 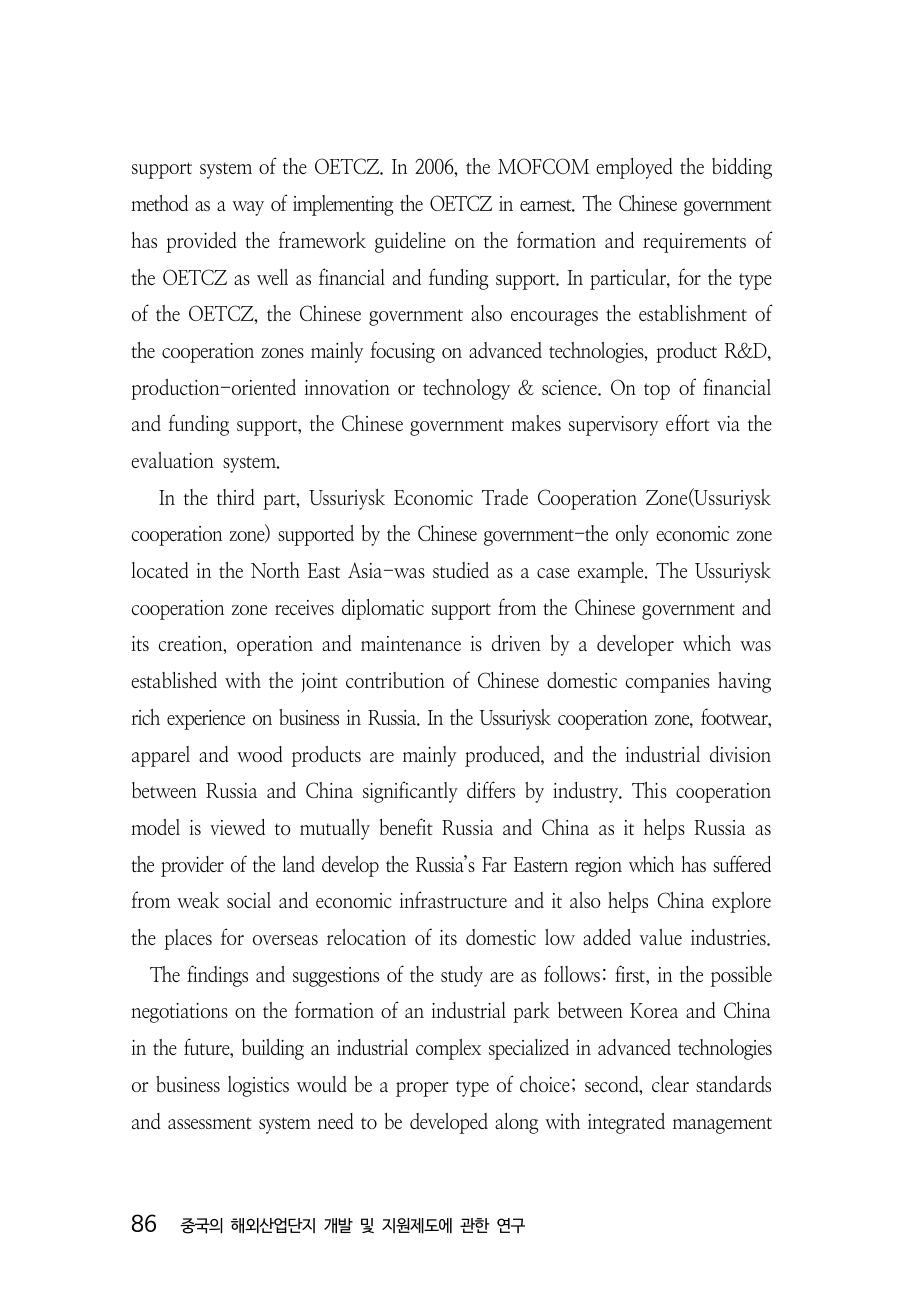 What do you see at coordinates (422, 1089) in the document?
I see `proper` at bounding box center [422, 1089].
